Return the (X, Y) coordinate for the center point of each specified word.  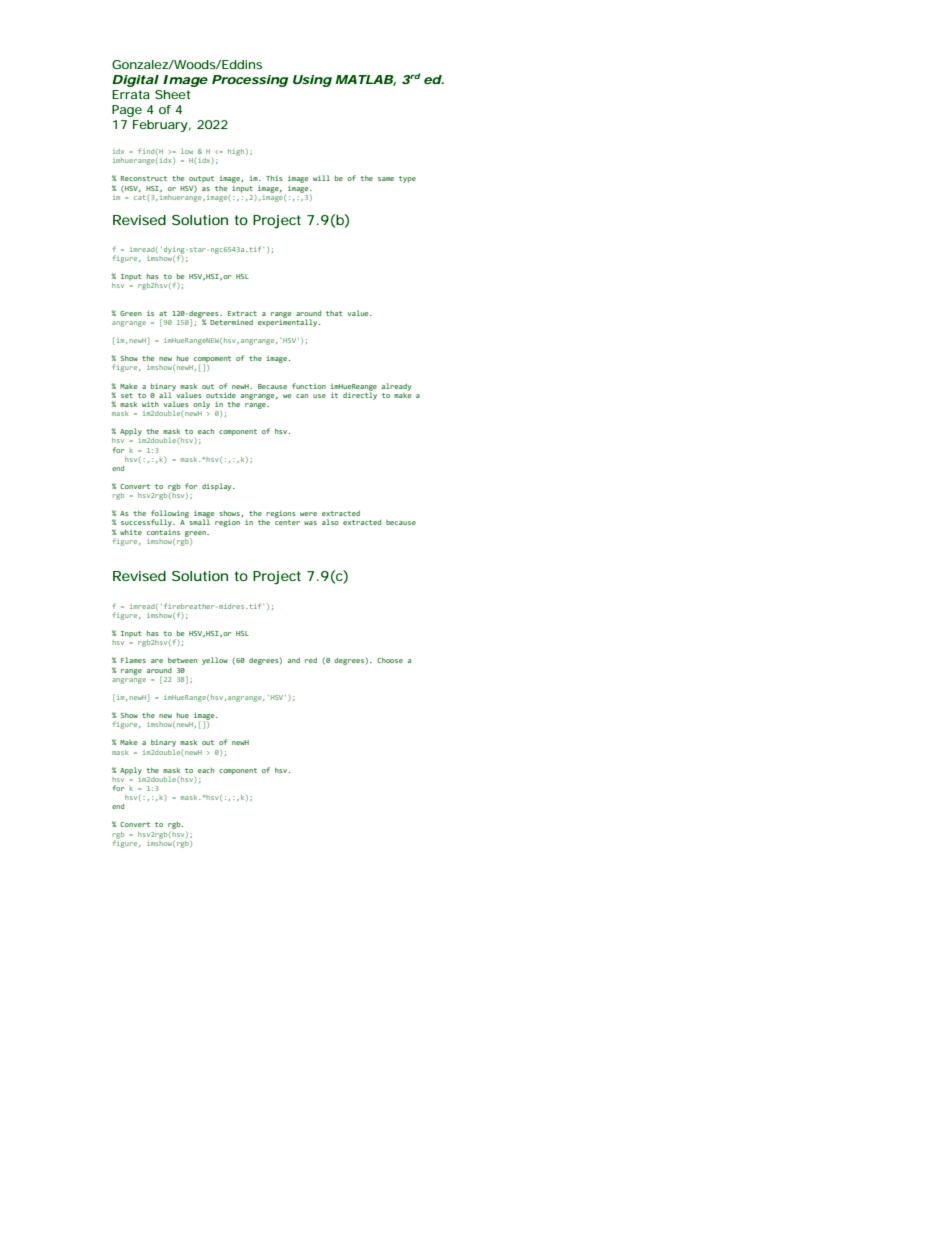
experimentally (289, 322)
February (160, 126)
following (170, 515)
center (287, 522)
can (302, 396)
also (330, 522)
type (407, 179)
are (157, 661)
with (150, 404)
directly (360, 395)
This (274, 178)
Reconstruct (144, 178)
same (386, 179)
